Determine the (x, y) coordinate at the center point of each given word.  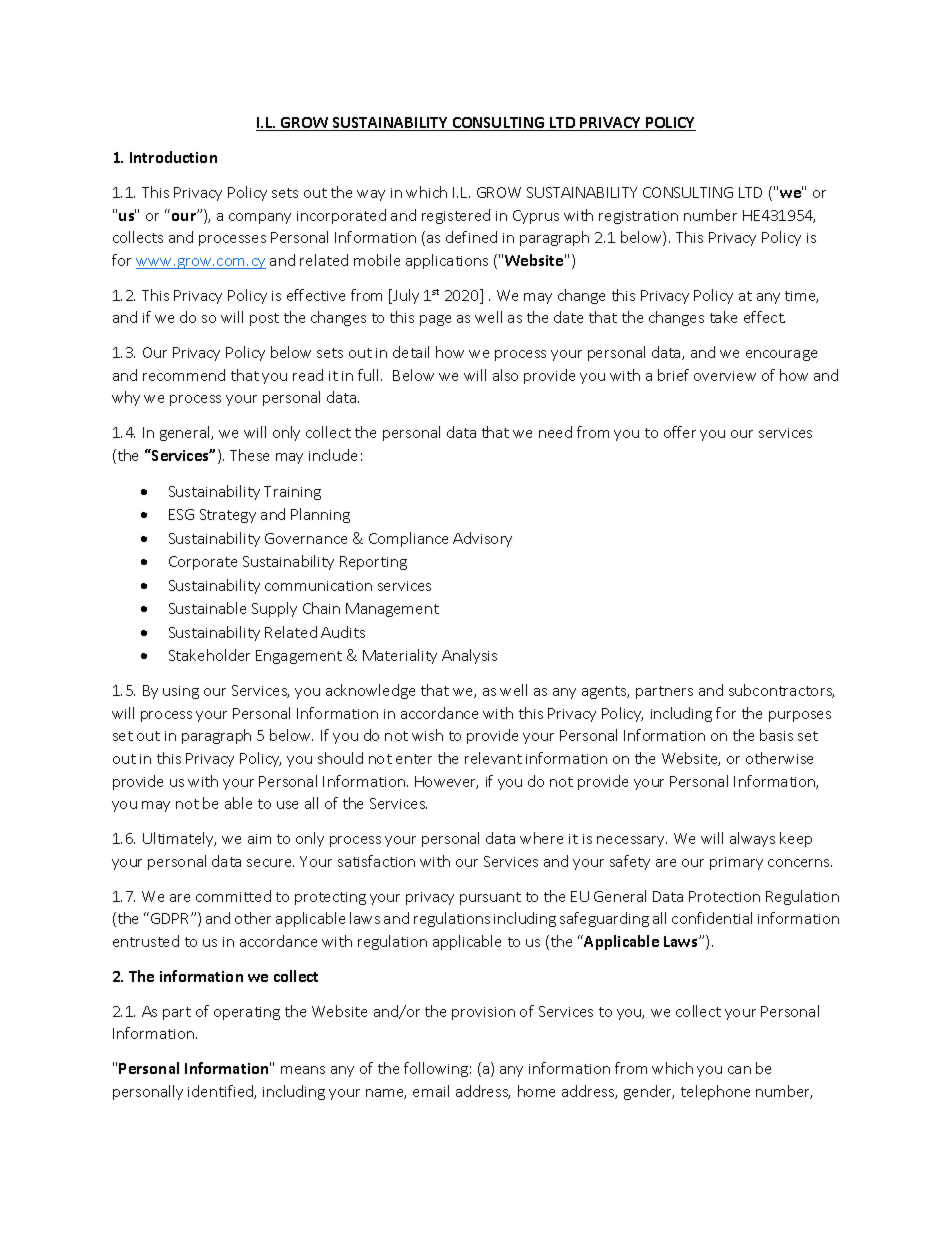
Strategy (228, 516)
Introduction (173, 157)
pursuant (490, 898)
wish (427, 735)
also (505, 375)
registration (638, 217)
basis (776, 735)
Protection (724, 896)
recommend (184, 375)
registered (456, 216)
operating (247, 1013)
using (181, 692)
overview (725, 376)
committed (233, 896)
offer (680, 432)
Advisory (482, 539)
